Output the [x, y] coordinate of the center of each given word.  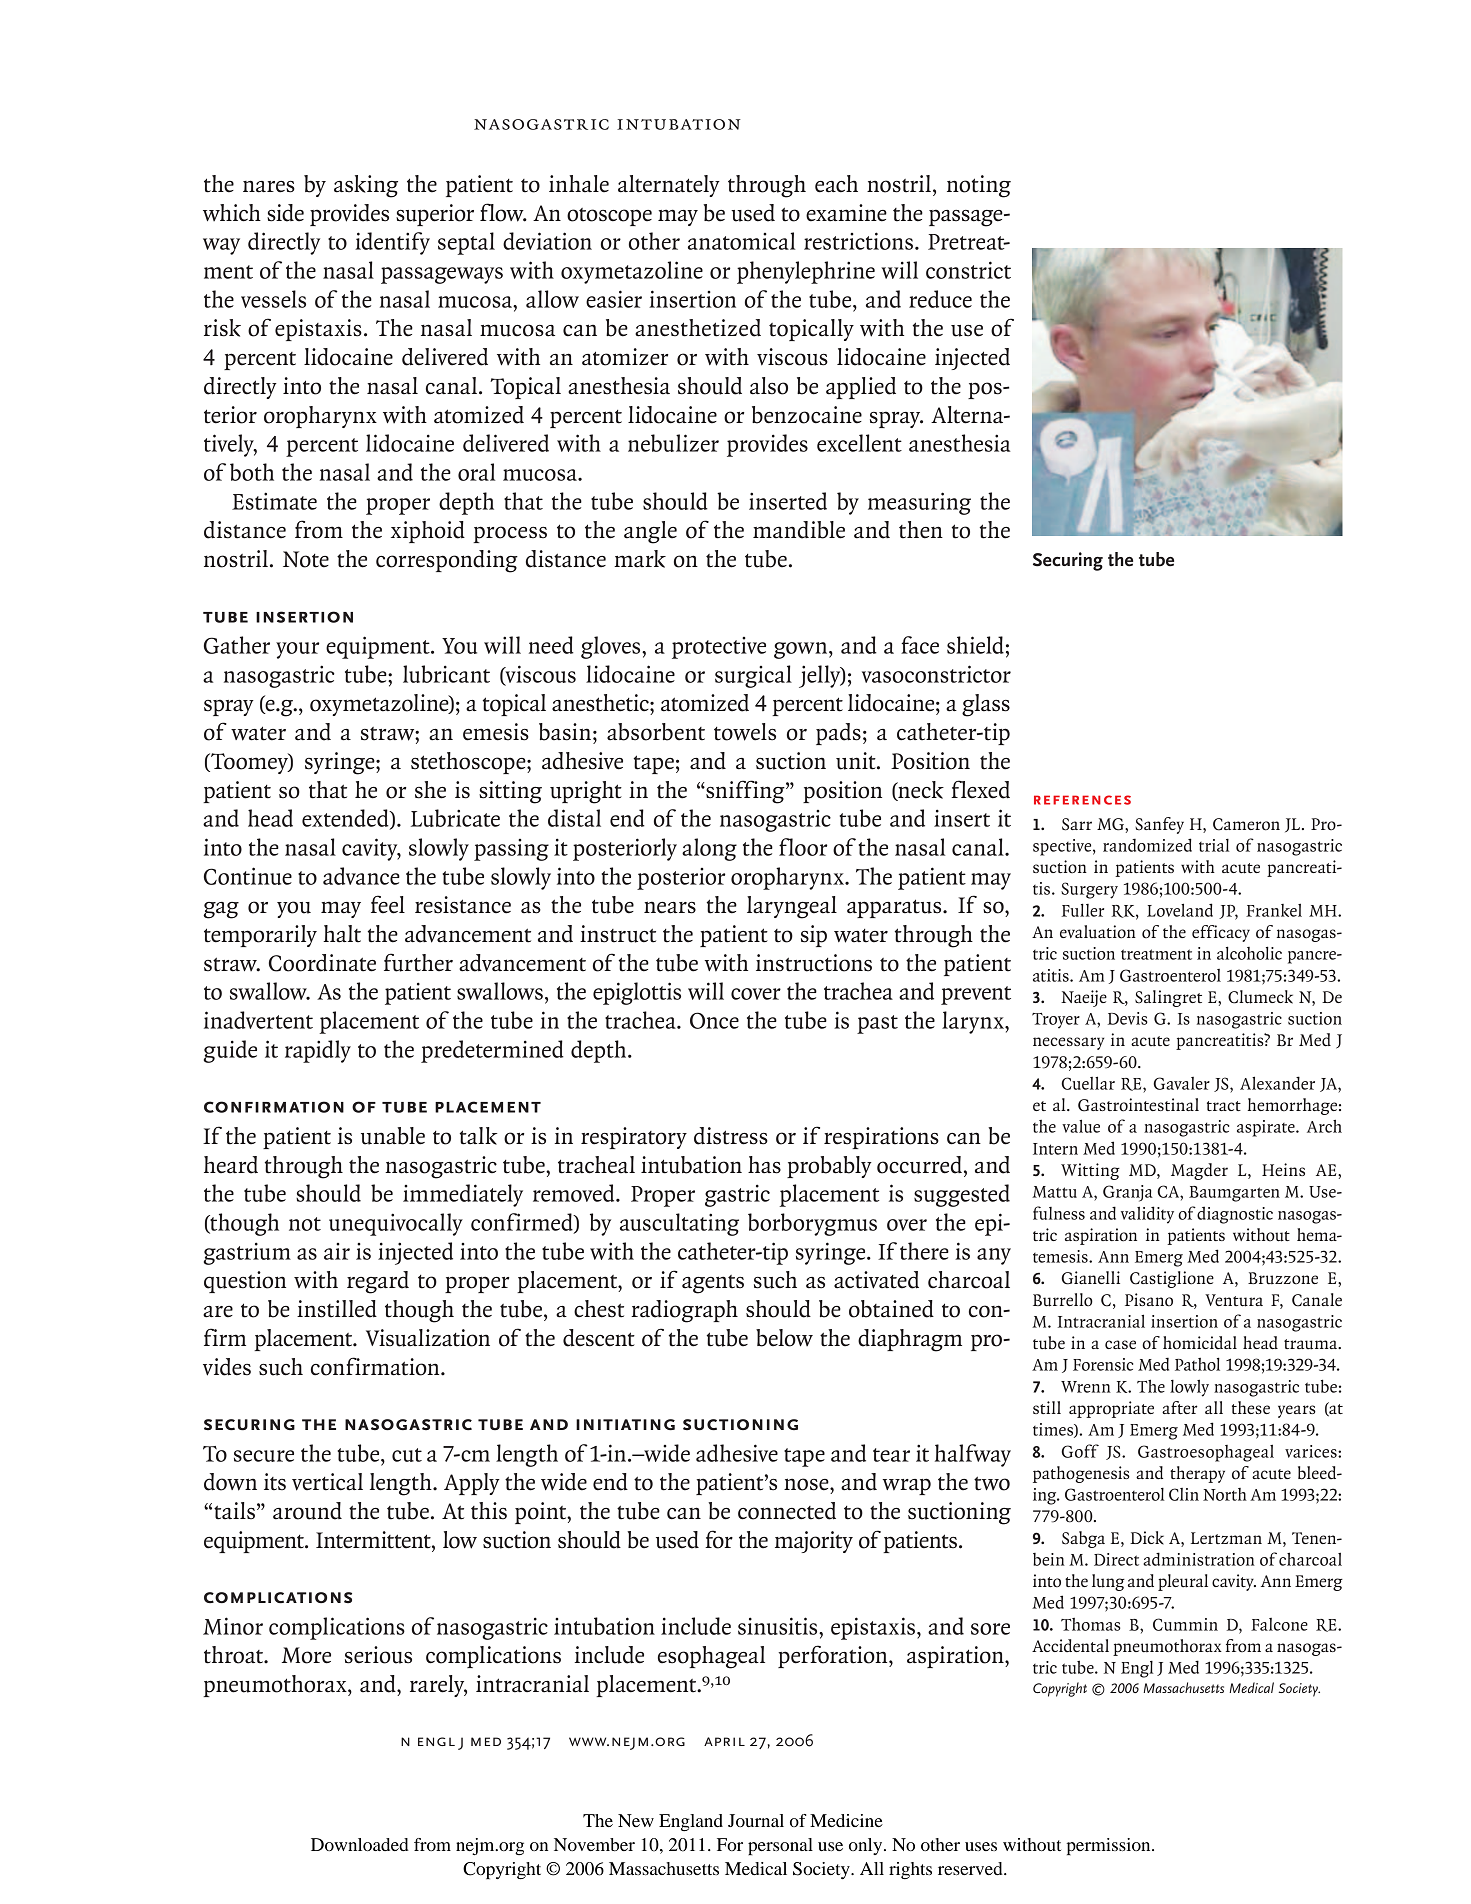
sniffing [745, 792]
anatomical [741, 241]
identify [392, 243]
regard [378, 1282]
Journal [756, 1820]
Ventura [1234, 1300]
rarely [438, 1686]
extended [346, 819]
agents [713, 1284]
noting [979, 186]
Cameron [1246, 824]
